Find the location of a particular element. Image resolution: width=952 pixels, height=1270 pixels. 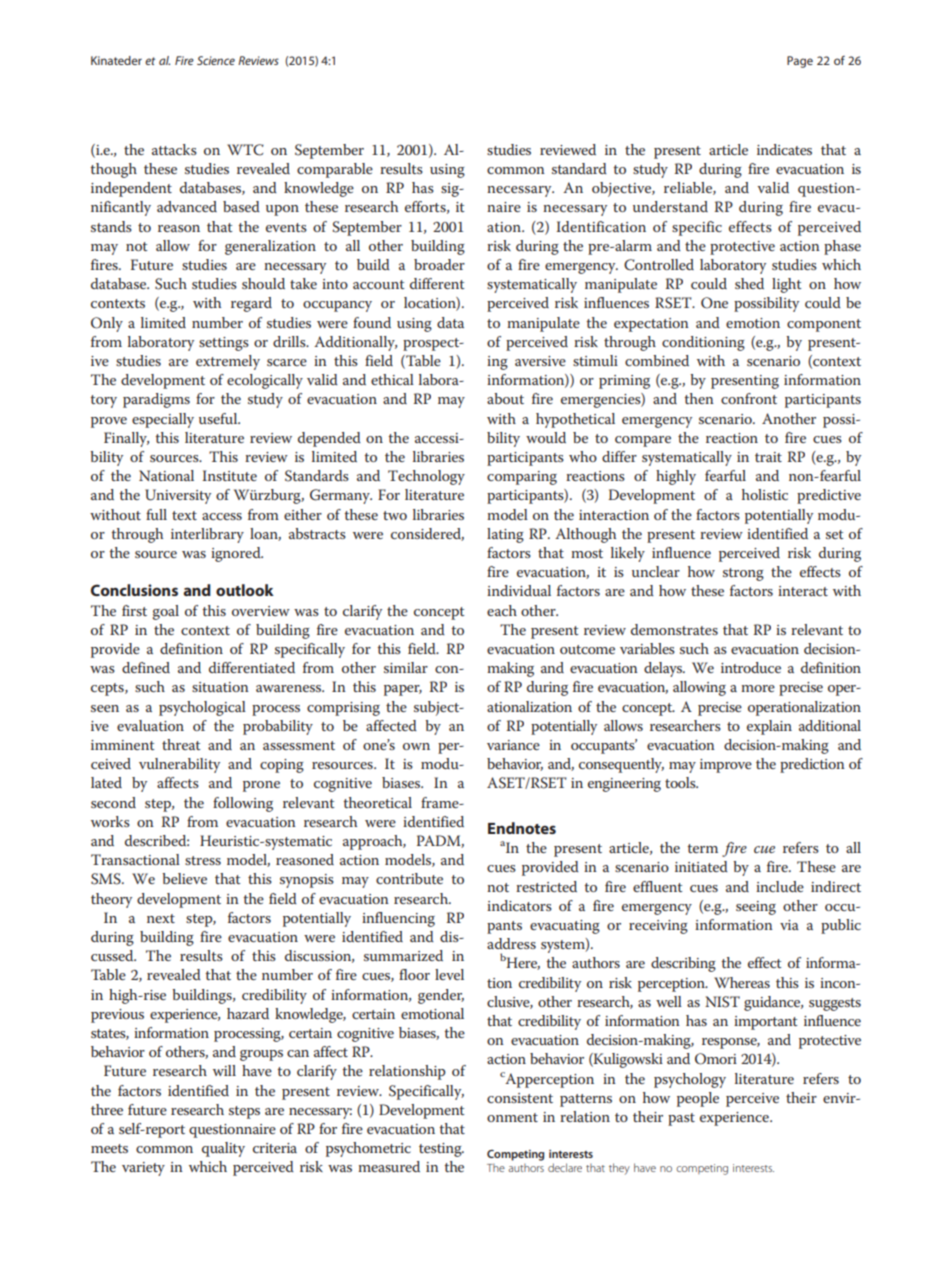

indicators is located at coordinates (519, 905).
